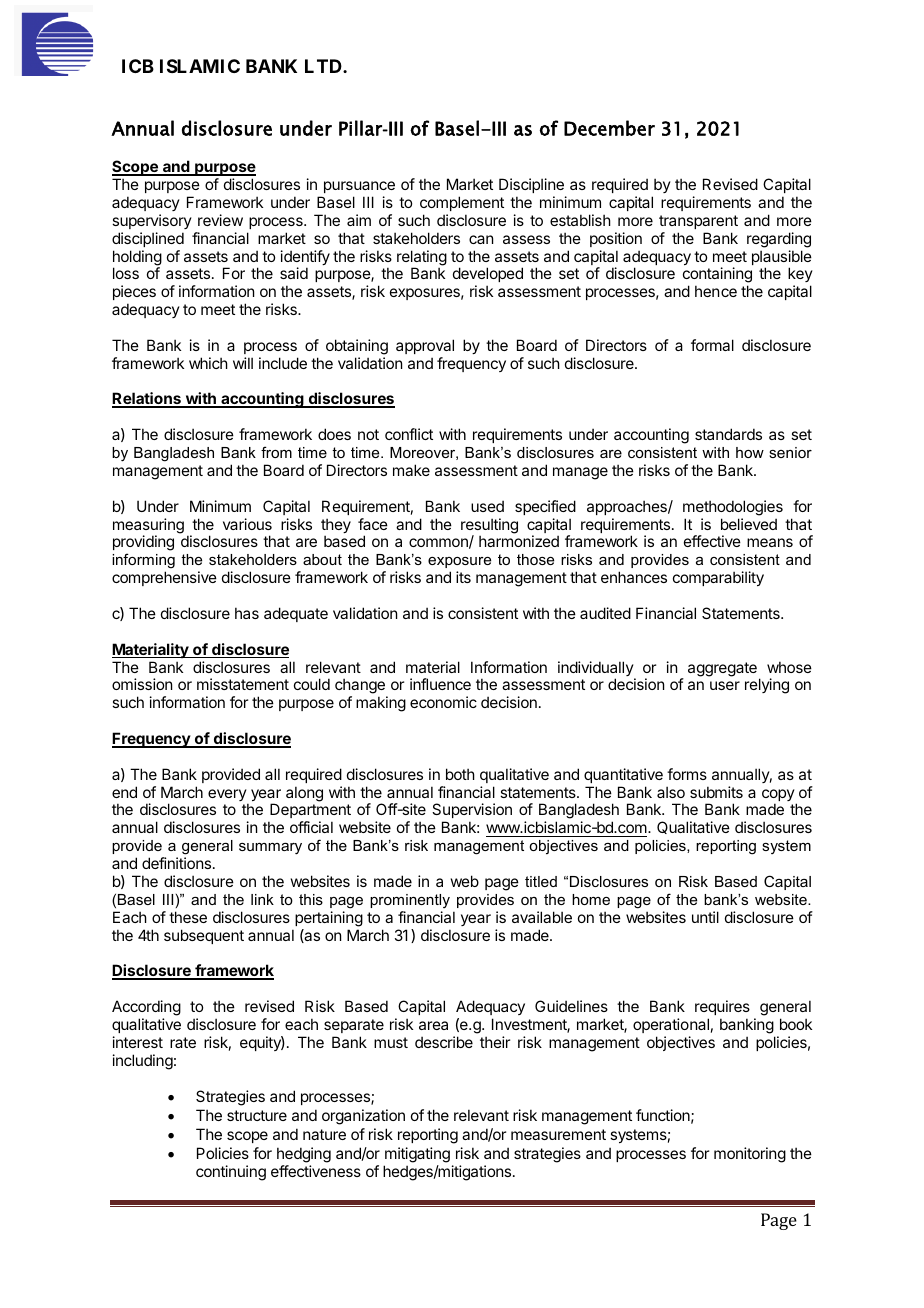 The width and height of the screenshot is (924, 1308). I want to click on continuing, so click(231, 1173).
